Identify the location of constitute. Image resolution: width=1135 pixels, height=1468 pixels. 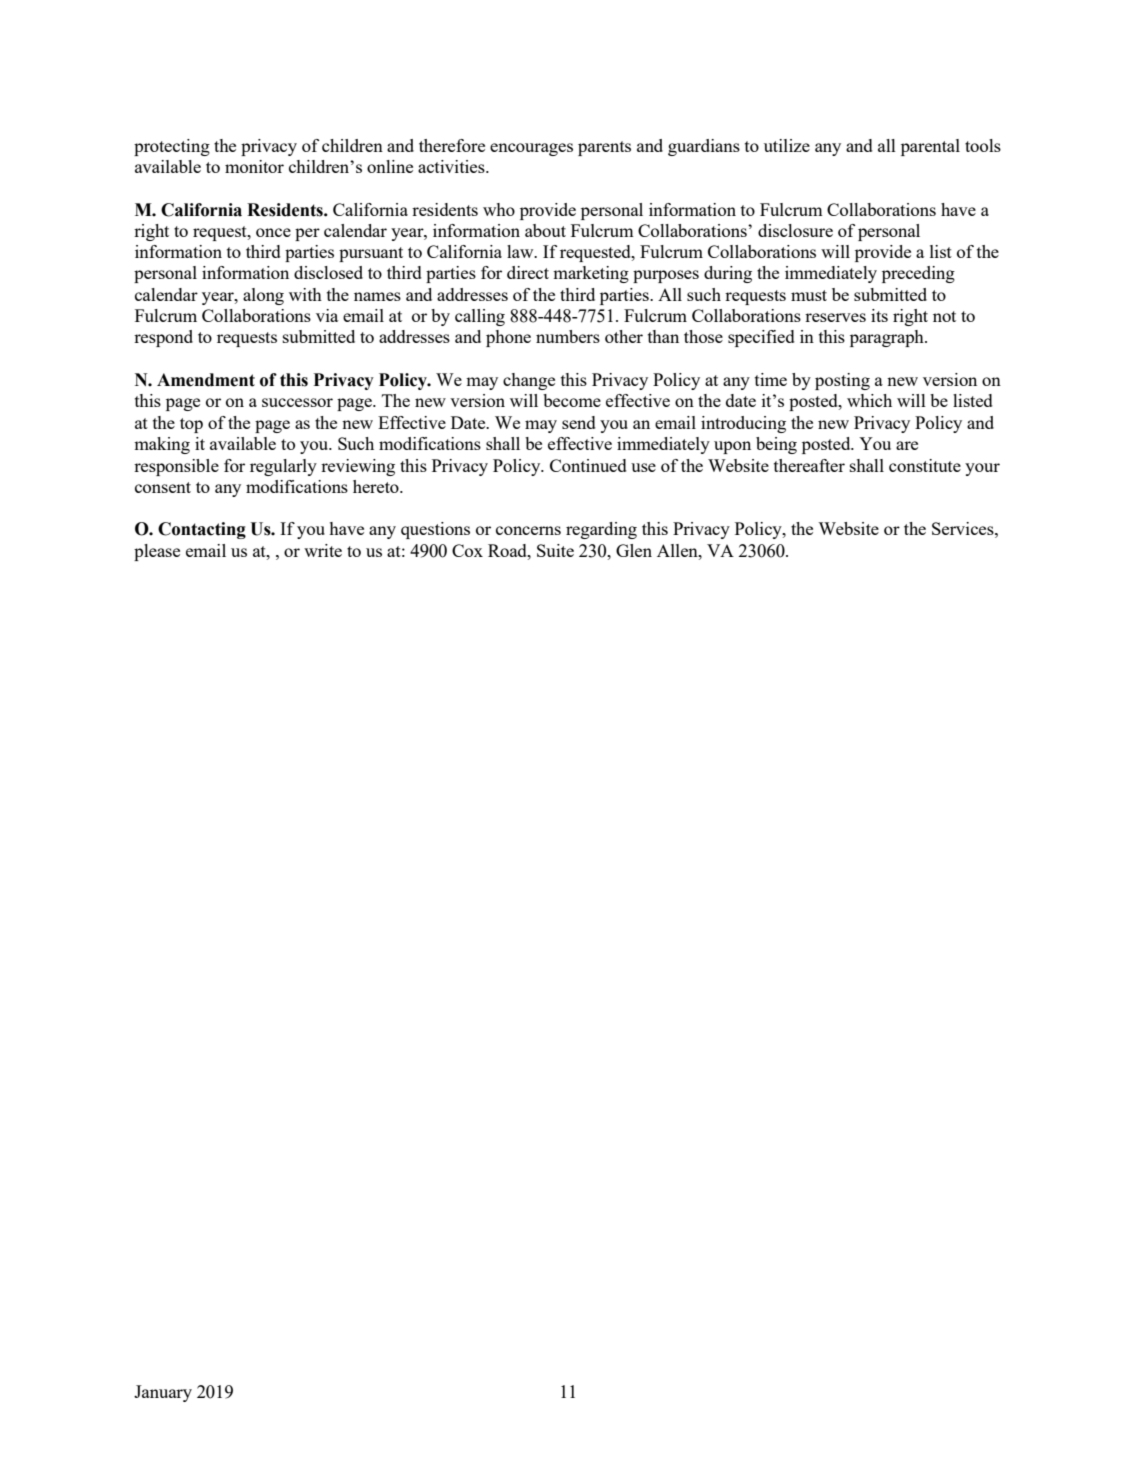
(925, 465).
